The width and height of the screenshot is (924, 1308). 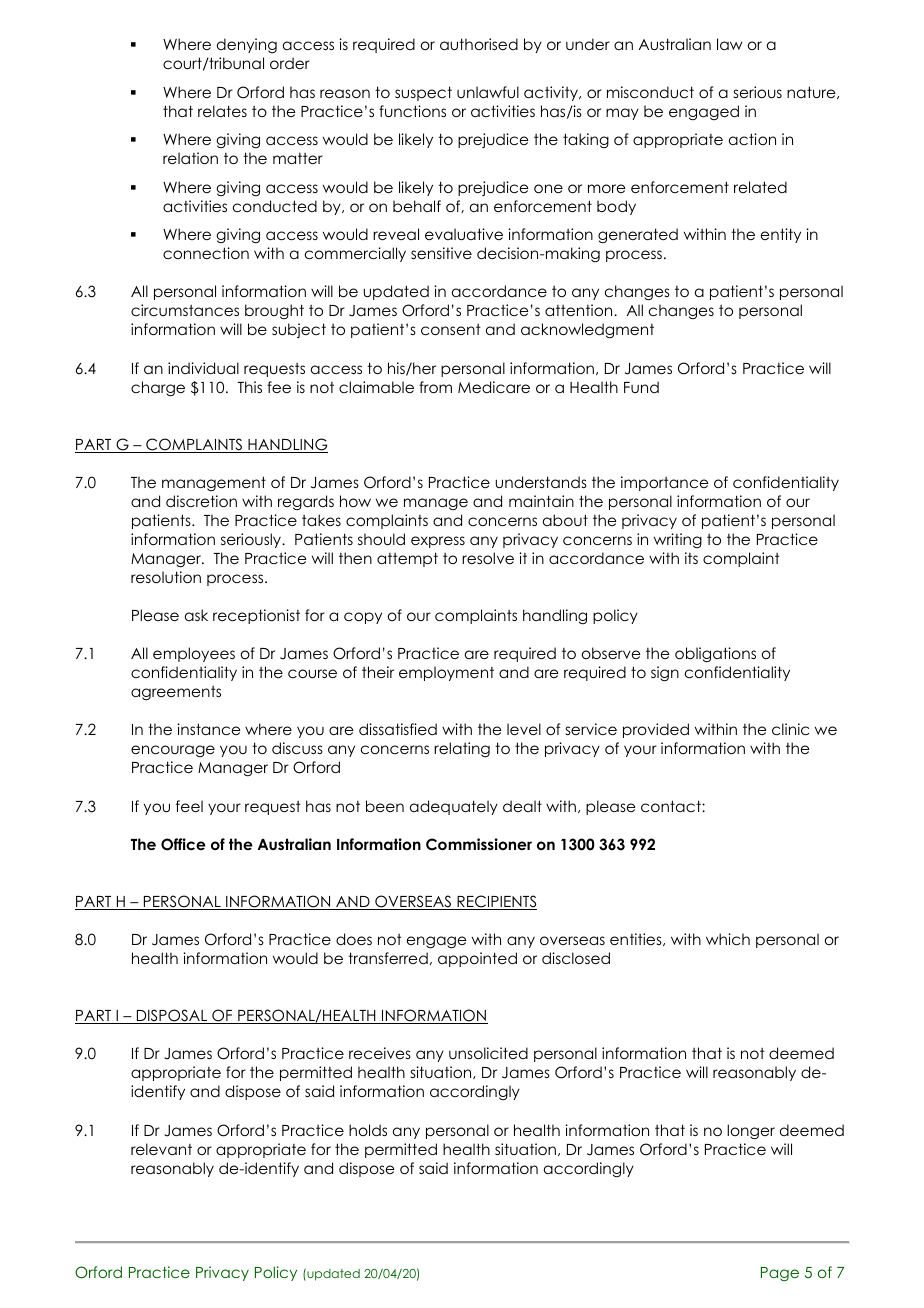 I want to click on This, so click(x=249, y=387).
